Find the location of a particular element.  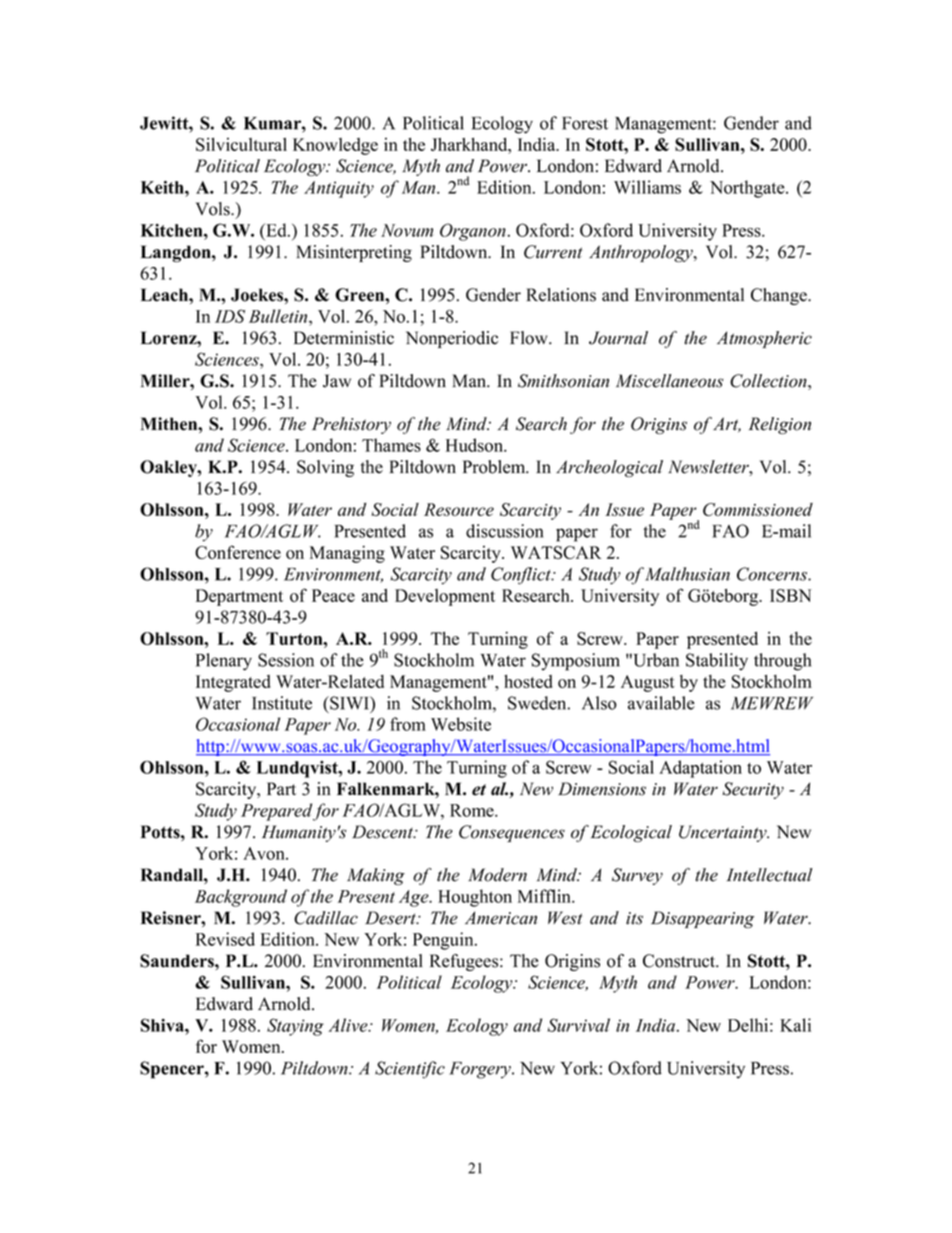

Conflict is located at coordinates (522, 576).
